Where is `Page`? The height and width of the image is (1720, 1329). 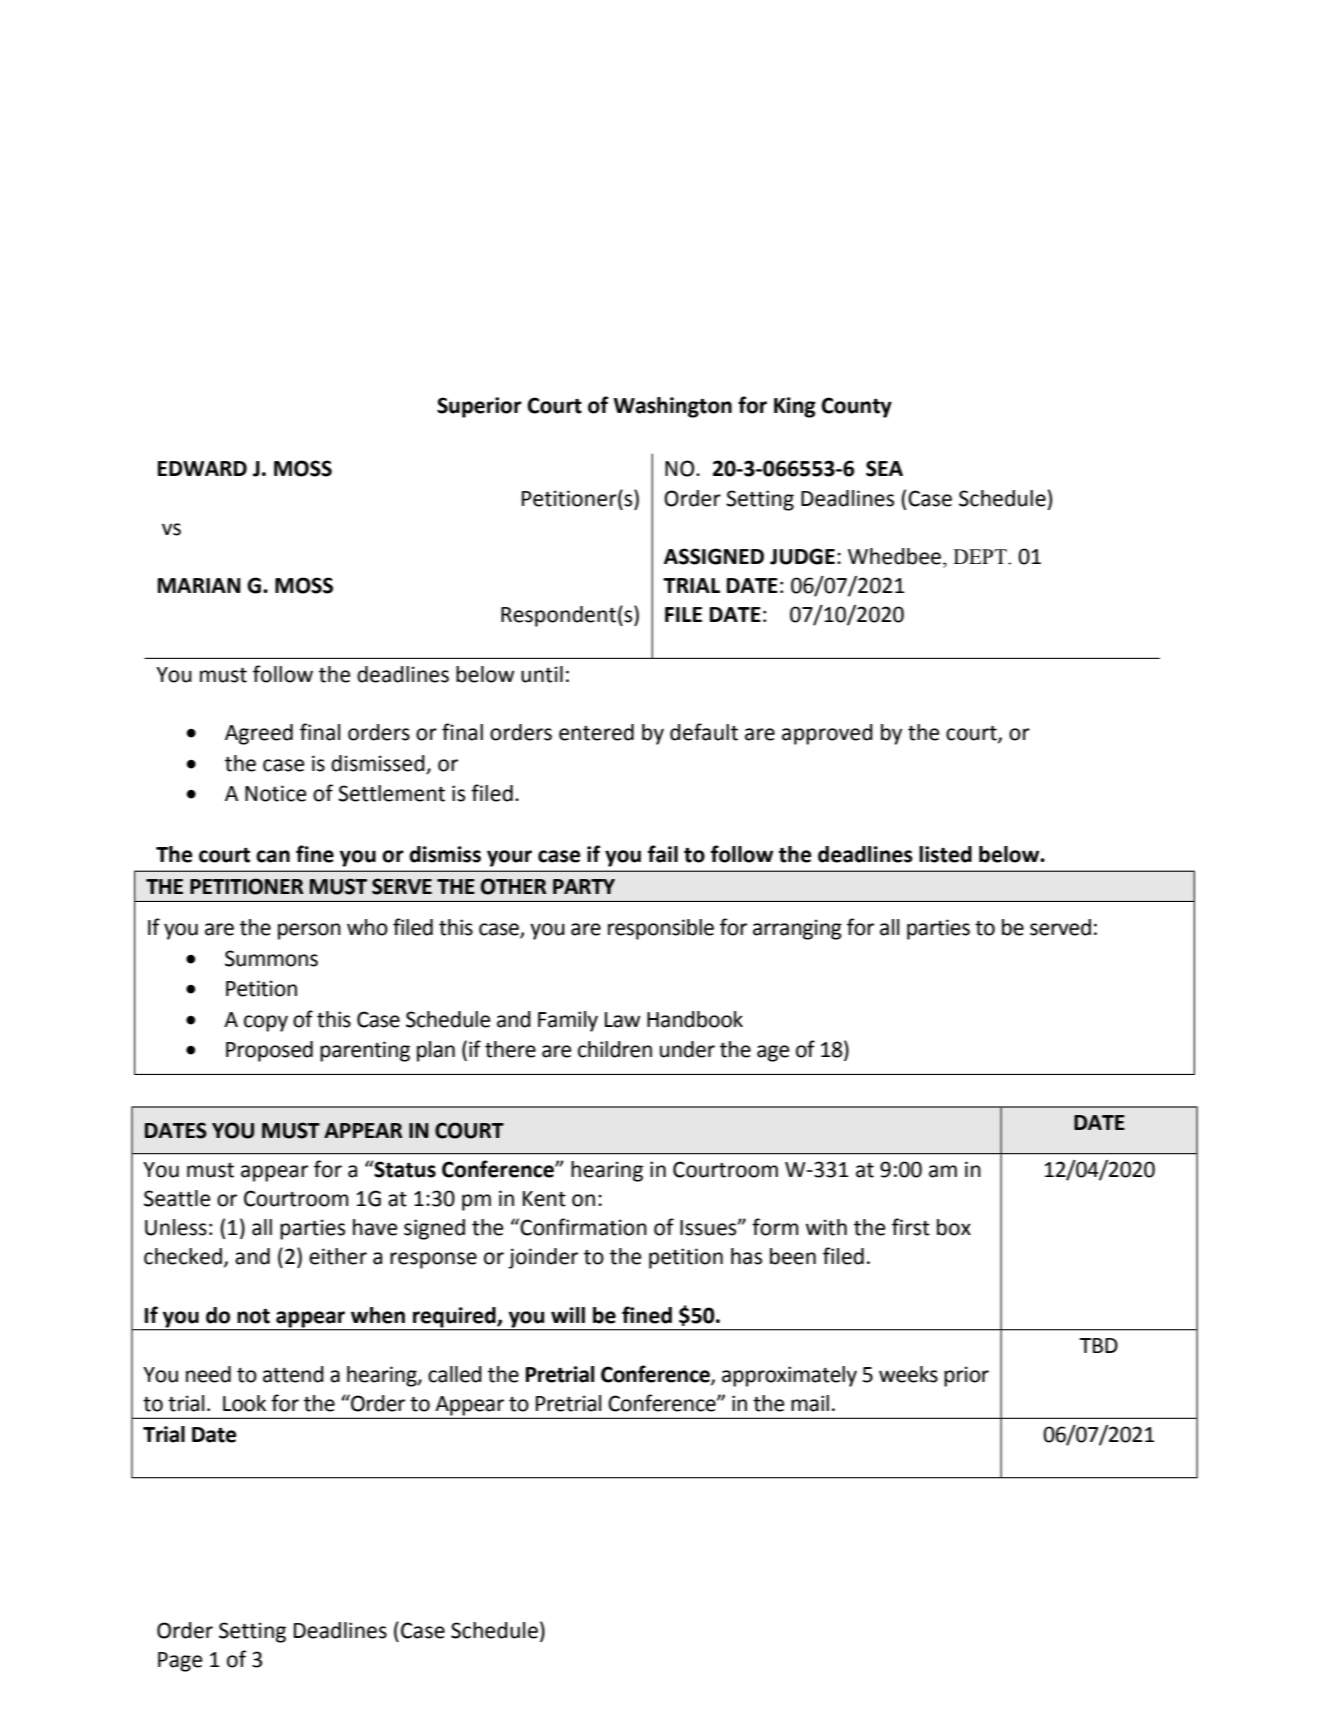 Page is located at coordinates (180, 1662).
